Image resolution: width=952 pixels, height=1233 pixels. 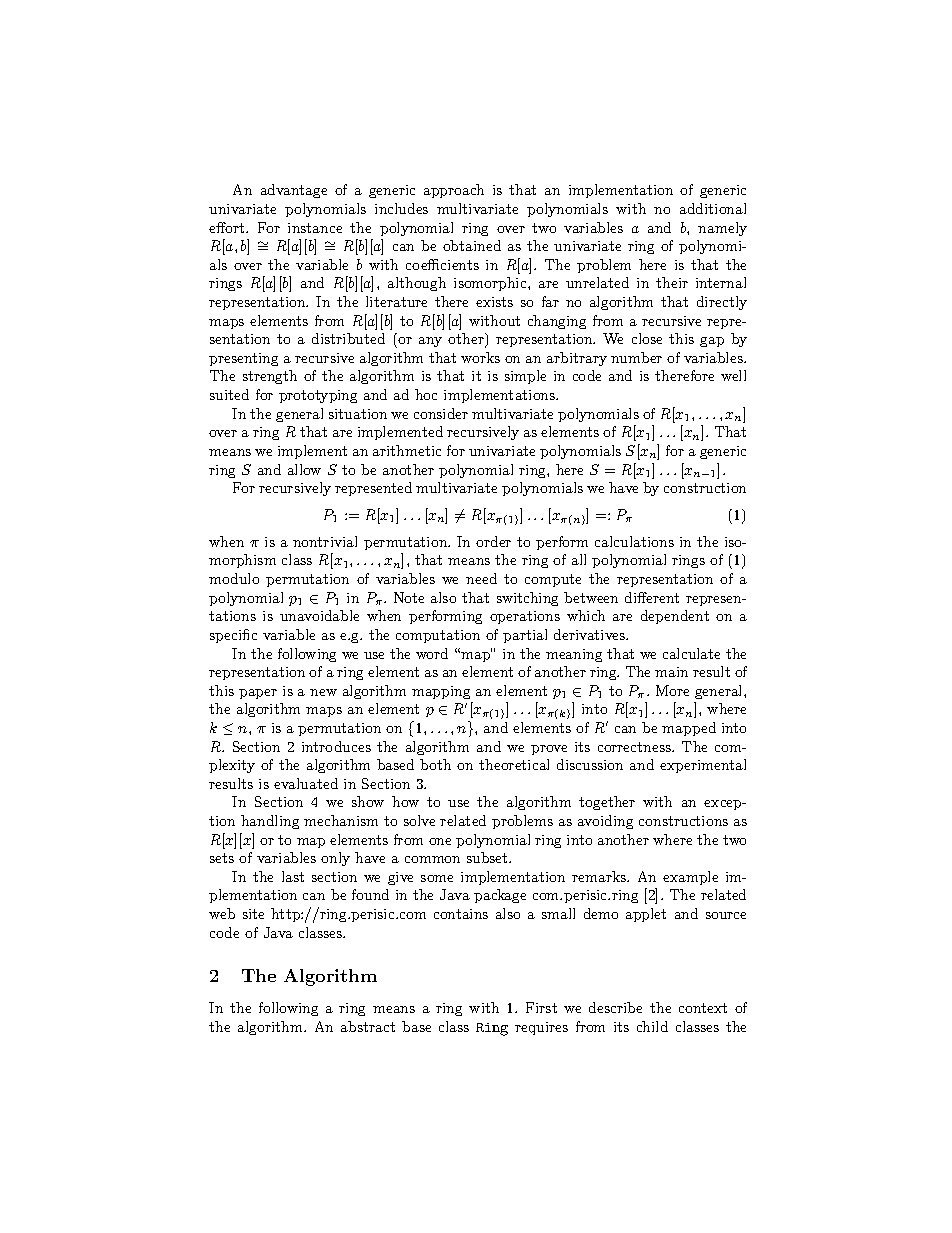 I want to click on obtained, so click(x=472, y=245).
